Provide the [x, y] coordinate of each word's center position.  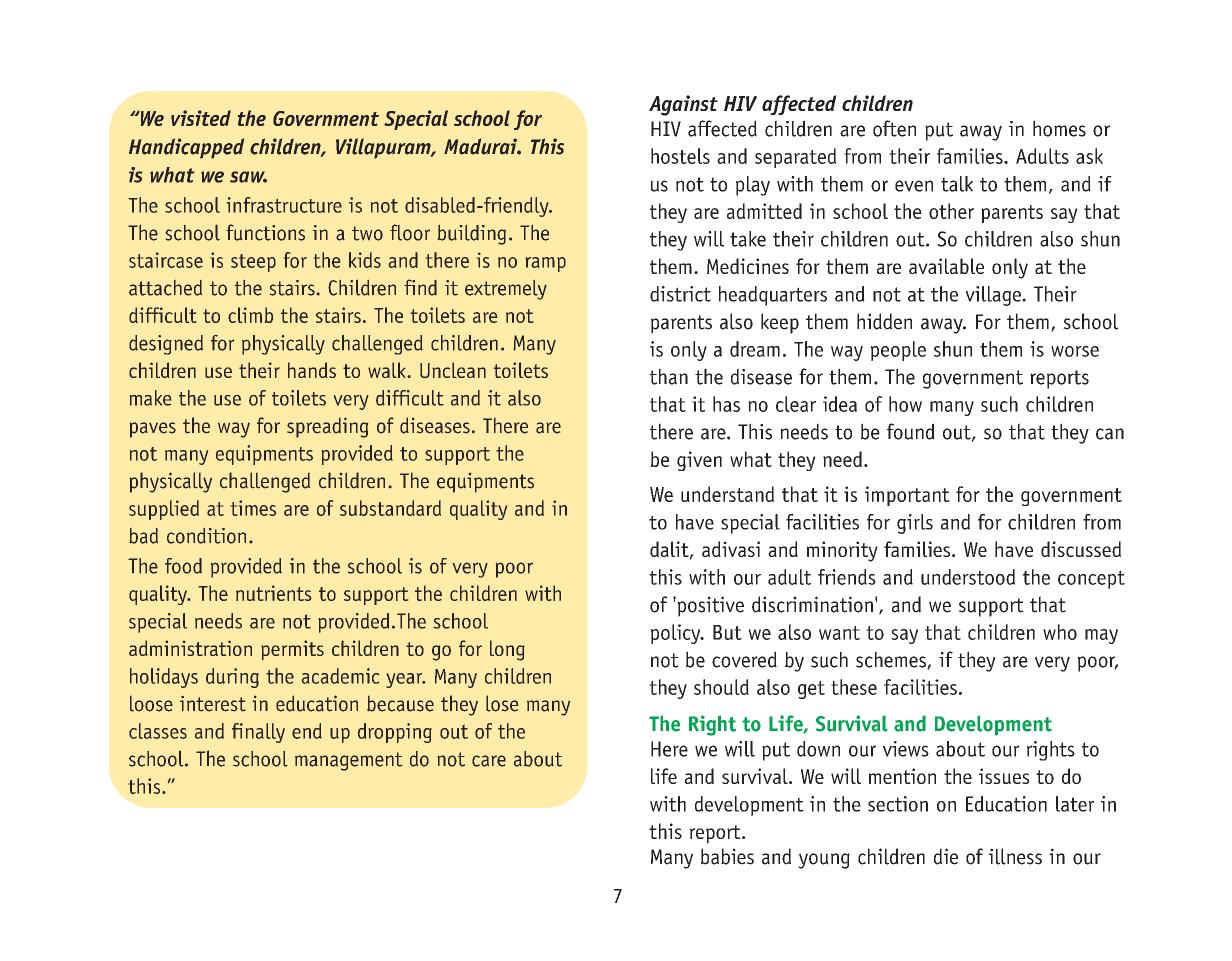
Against [683, 105]
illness [1015, 856]
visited [201, 118]
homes [1059, 128]
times [253, 508]
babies [727, 856]
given [699, 461]
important [907, 496]
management [348, 761]
